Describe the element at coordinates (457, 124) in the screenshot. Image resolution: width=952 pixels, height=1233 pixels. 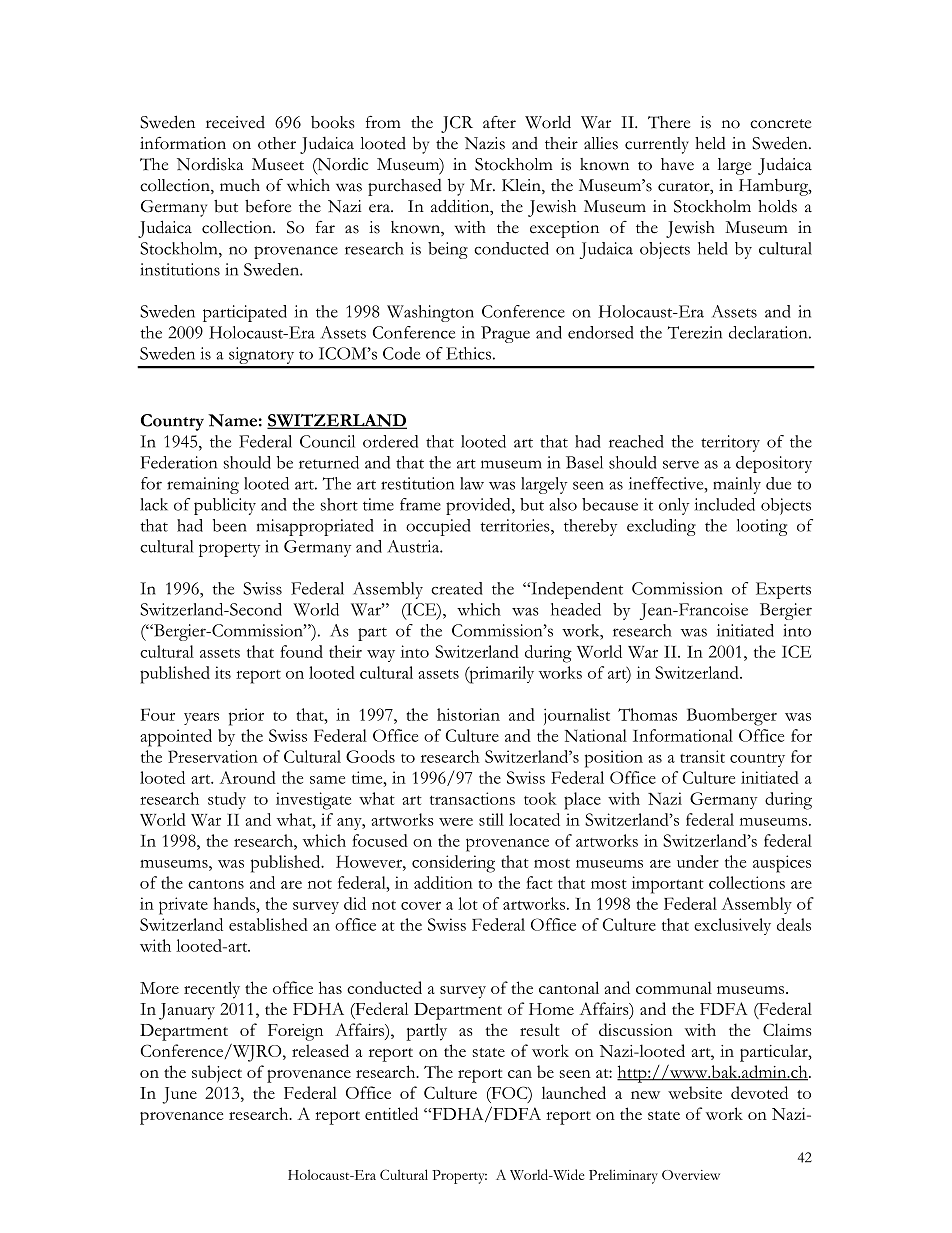
I see `JCR` at that location.
